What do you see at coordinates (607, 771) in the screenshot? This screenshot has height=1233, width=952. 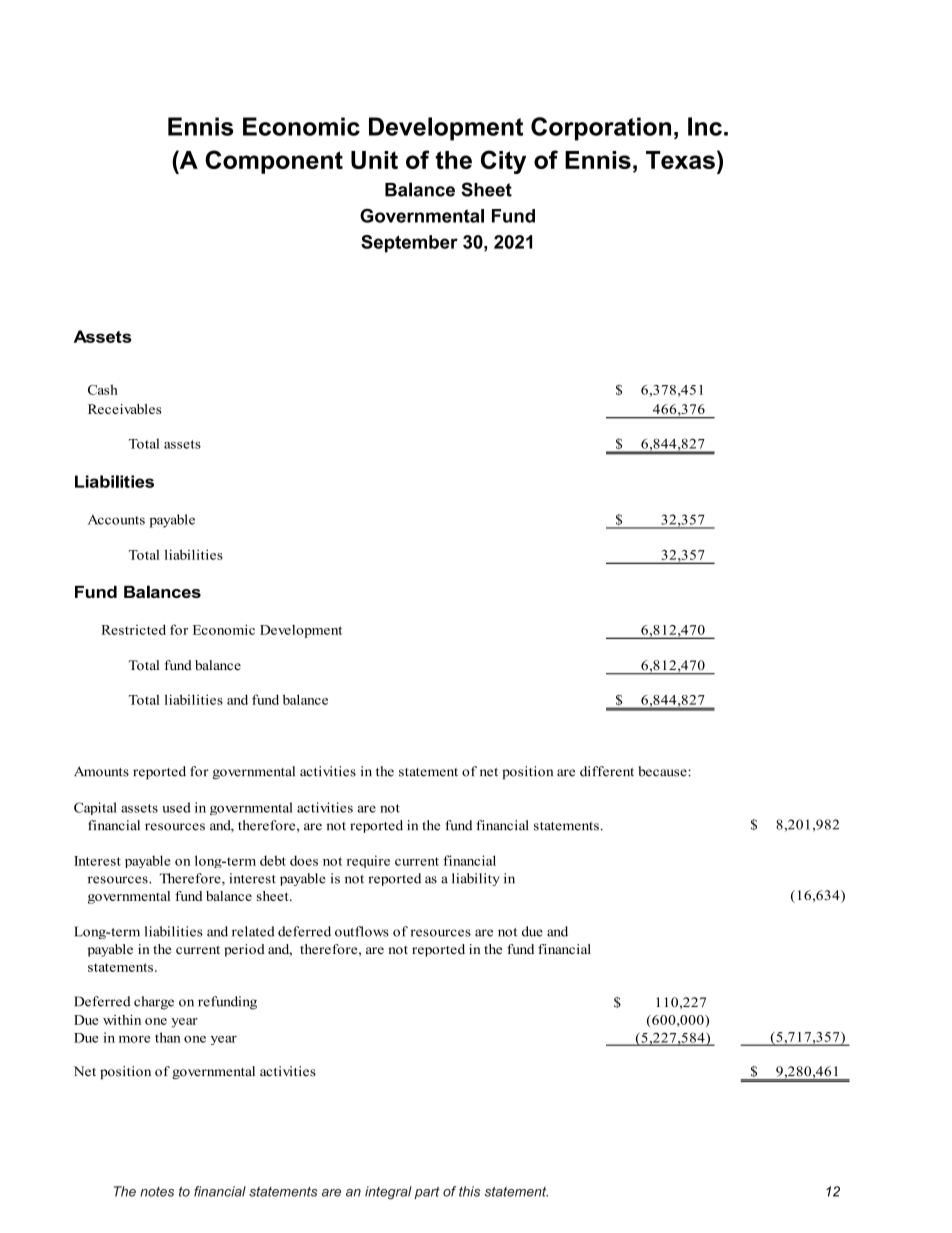 I see `different` at bounding box center [607, 771].
